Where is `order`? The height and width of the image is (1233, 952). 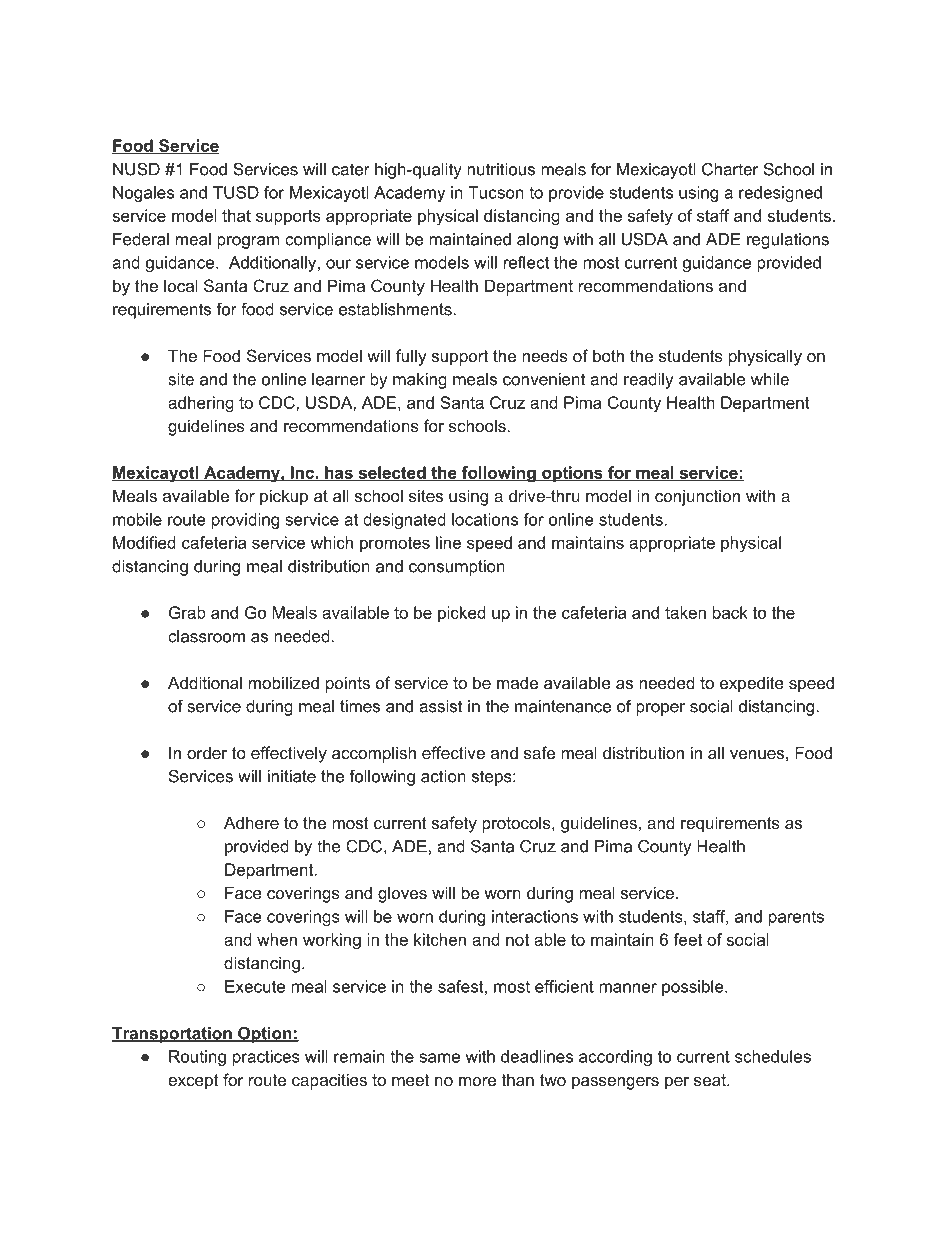 order is located at coordinates (207, 752).
